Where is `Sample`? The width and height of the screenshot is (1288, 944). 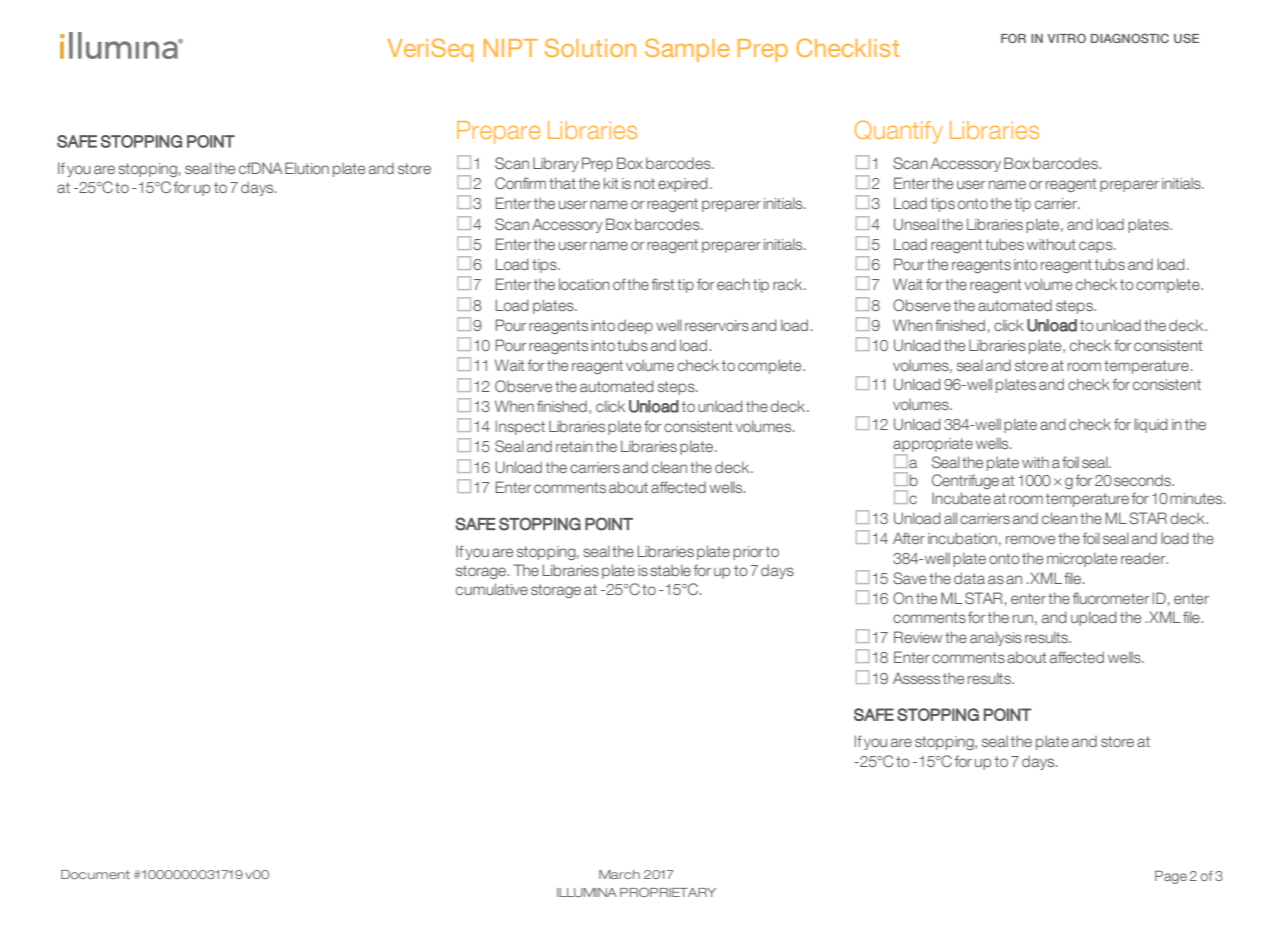
Sample is located at coordinates (687, 50).
